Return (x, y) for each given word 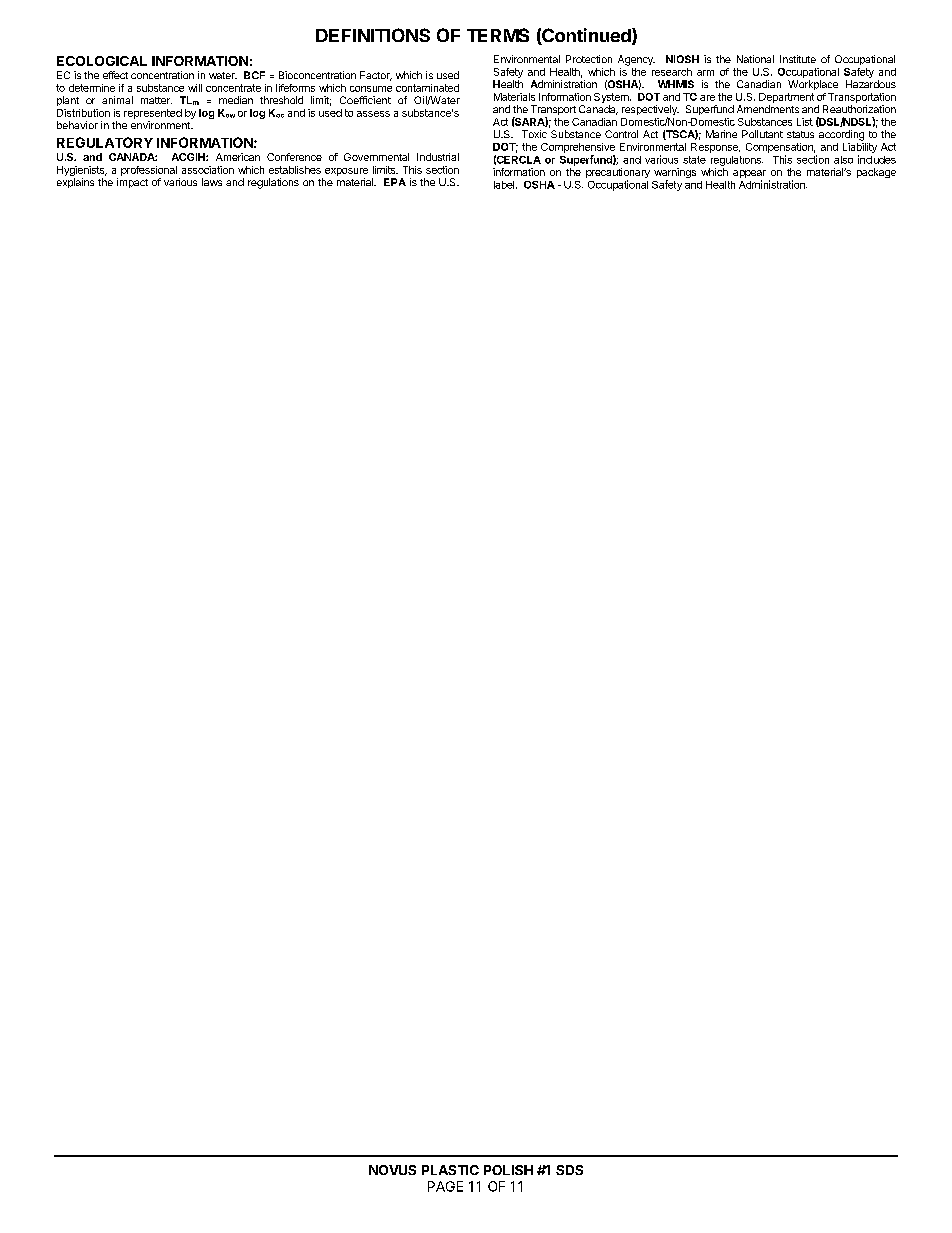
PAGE (445, 1186)
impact (132, 183)
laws (212, 182)
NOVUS (392, 1170)
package (876, 173)
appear (749, 175)
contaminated (427, 88)
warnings (675, 174)
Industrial (438, 157)
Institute (798, 59)
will (195, 88)
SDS (569, 1170)
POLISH (508, 1170)
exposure (346, 172)
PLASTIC (450, 1170)
